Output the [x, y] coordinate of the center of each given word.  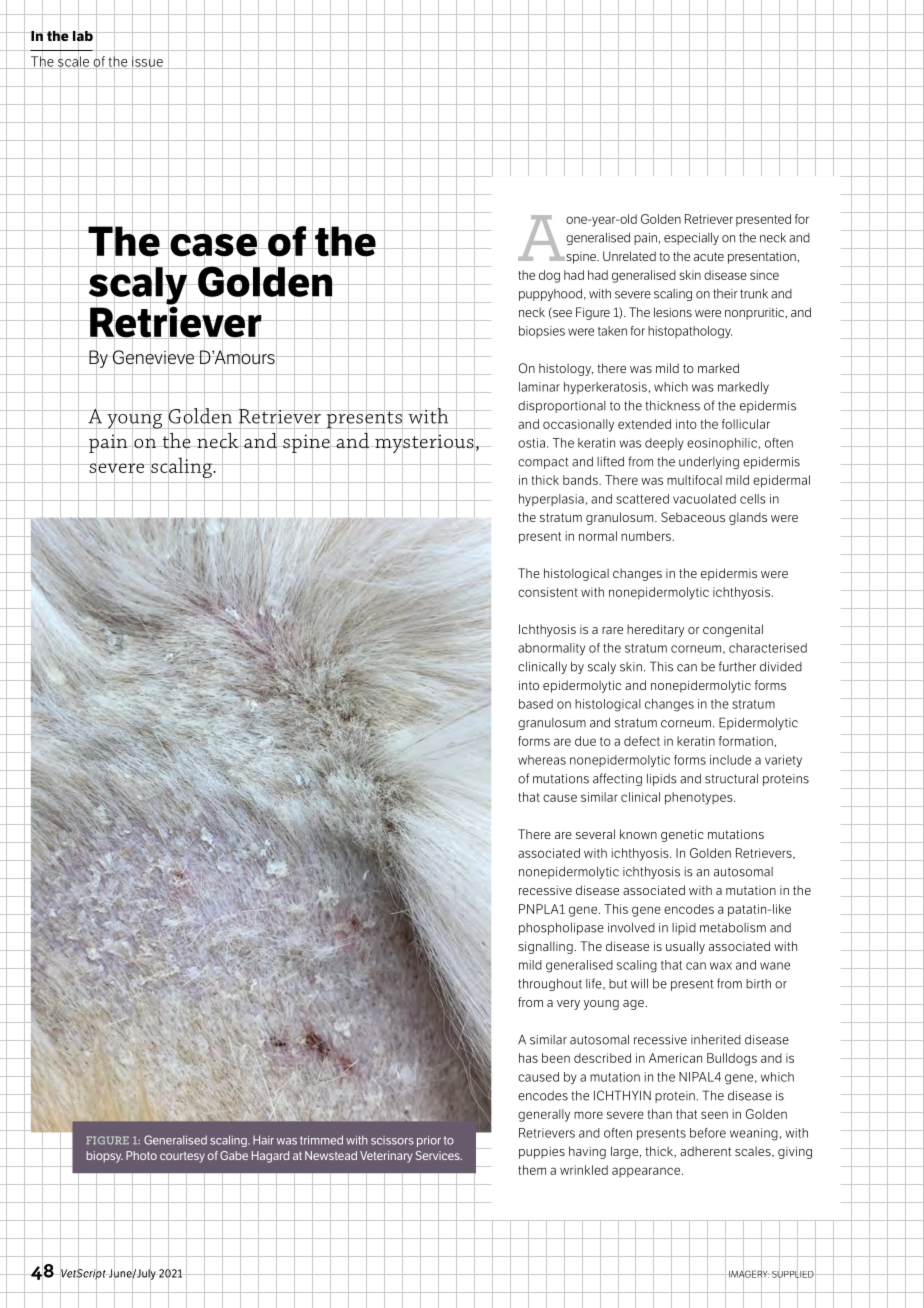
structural [731, 779]
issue [147, 61]
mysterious [424, 444]
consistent [548, 592]
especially [691, 239]
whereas [542, 760]
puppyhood [550, 295]
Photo [141, 1155]
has [528, 1058]
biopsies [542, 332]
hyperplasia [551, 500]
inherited [716, 1040]
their [725, 294]
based [536, 704]
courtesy [182, 1157]
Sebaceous [693, 517]
